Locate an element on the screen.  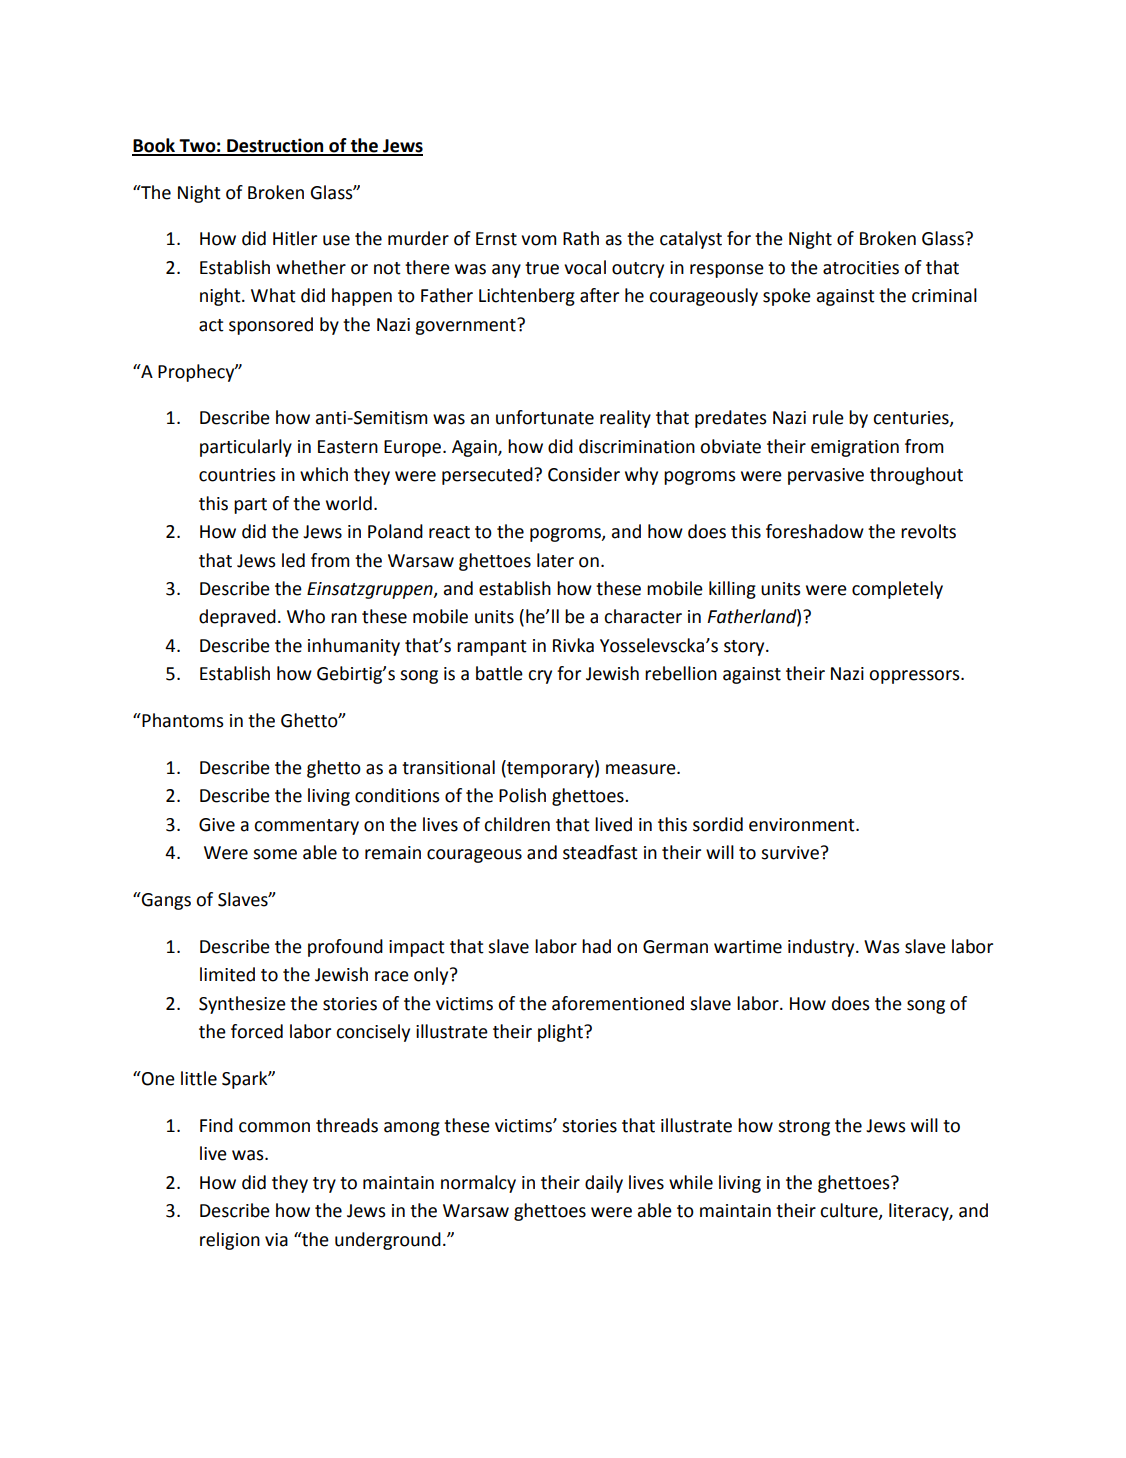
led is located at coordinates (293, 560).
